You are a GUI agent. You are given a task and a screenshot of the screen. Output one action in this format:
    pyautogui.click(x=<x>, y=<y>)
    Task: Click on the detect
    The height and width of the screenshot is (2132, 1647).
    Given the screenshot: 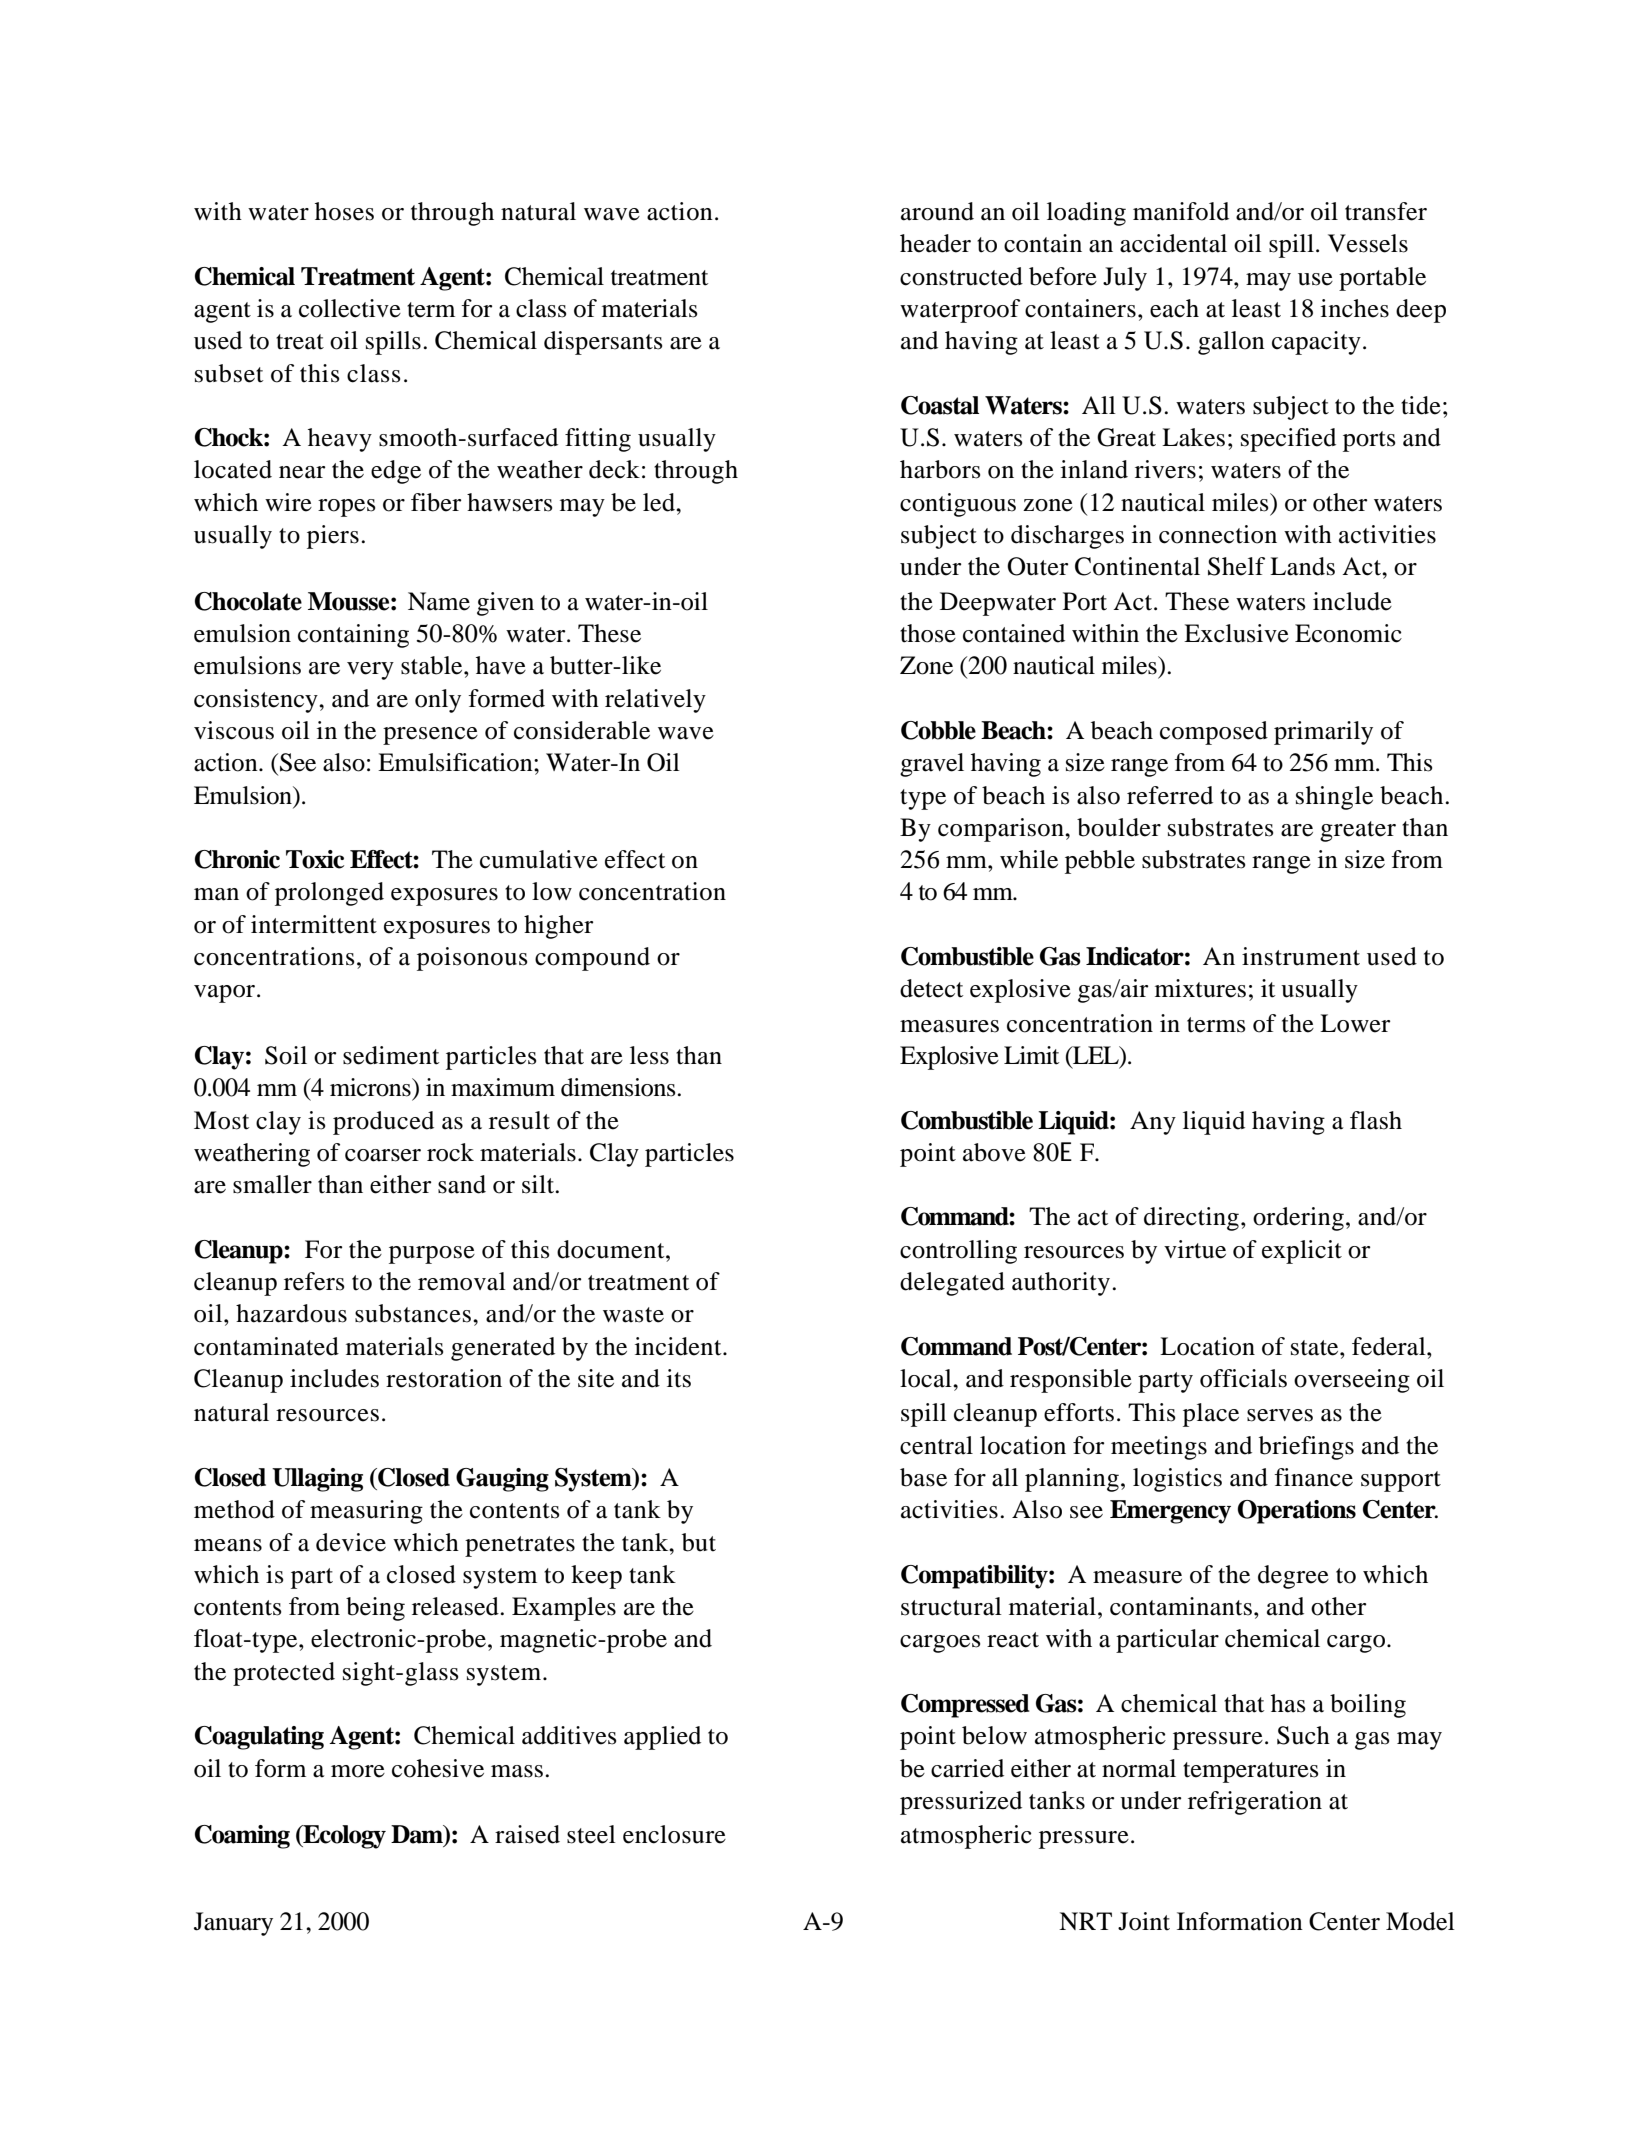 What is the action you would take?
    pyautogui.click(x=932, y=988)
